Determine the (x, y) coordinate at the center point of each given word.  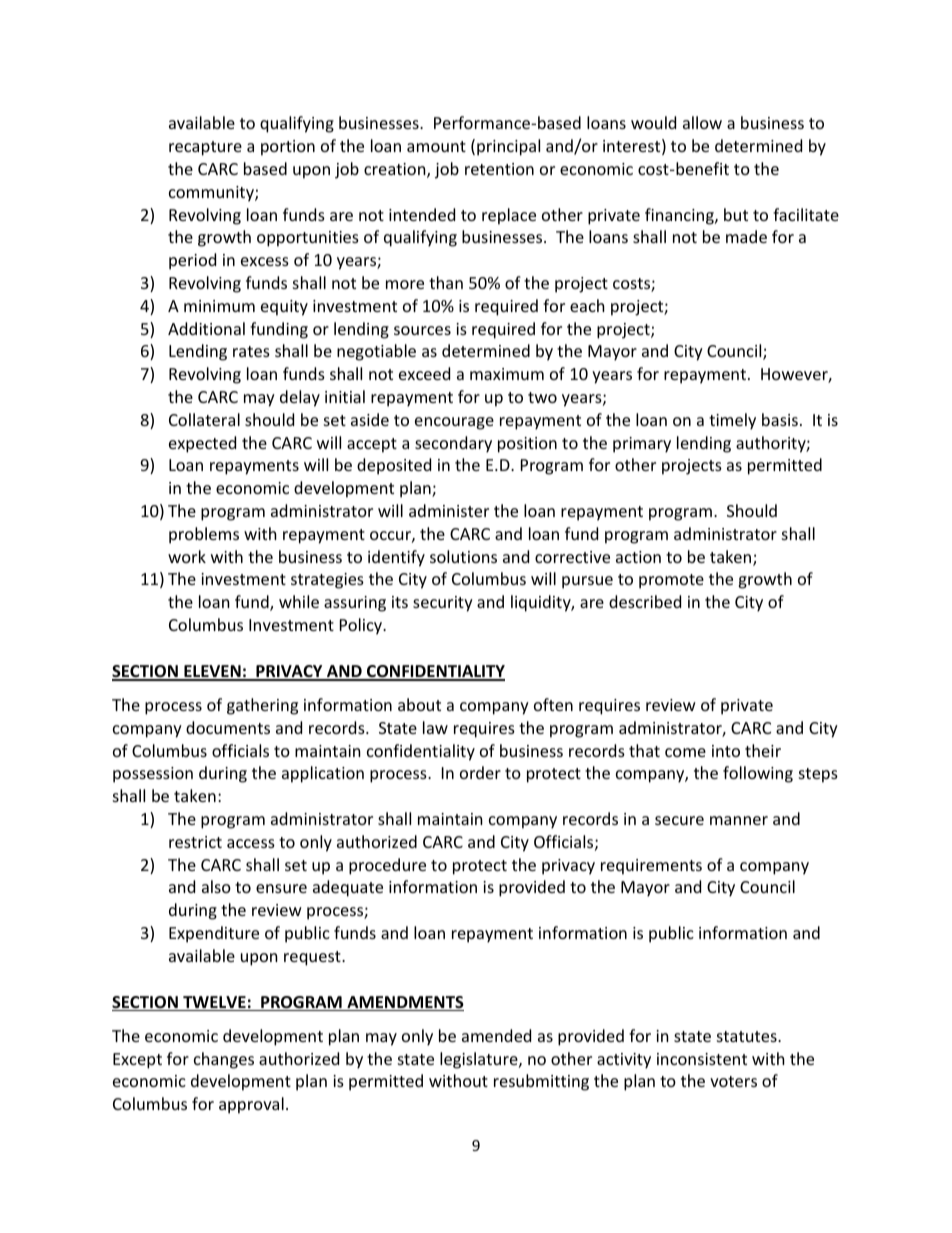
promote (671, 581)
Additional (206, 328)
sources (422, 330)
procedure (387, 866)
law (435, 727)
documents (228, 727)
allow (702, 122)
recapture (205, 148)
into (726, 751)
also (216, 886)
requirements (651, 867)
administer (449, 510)
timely (732, 421)
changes (224, 1060)
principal (508, 147)
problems (204, 535)
